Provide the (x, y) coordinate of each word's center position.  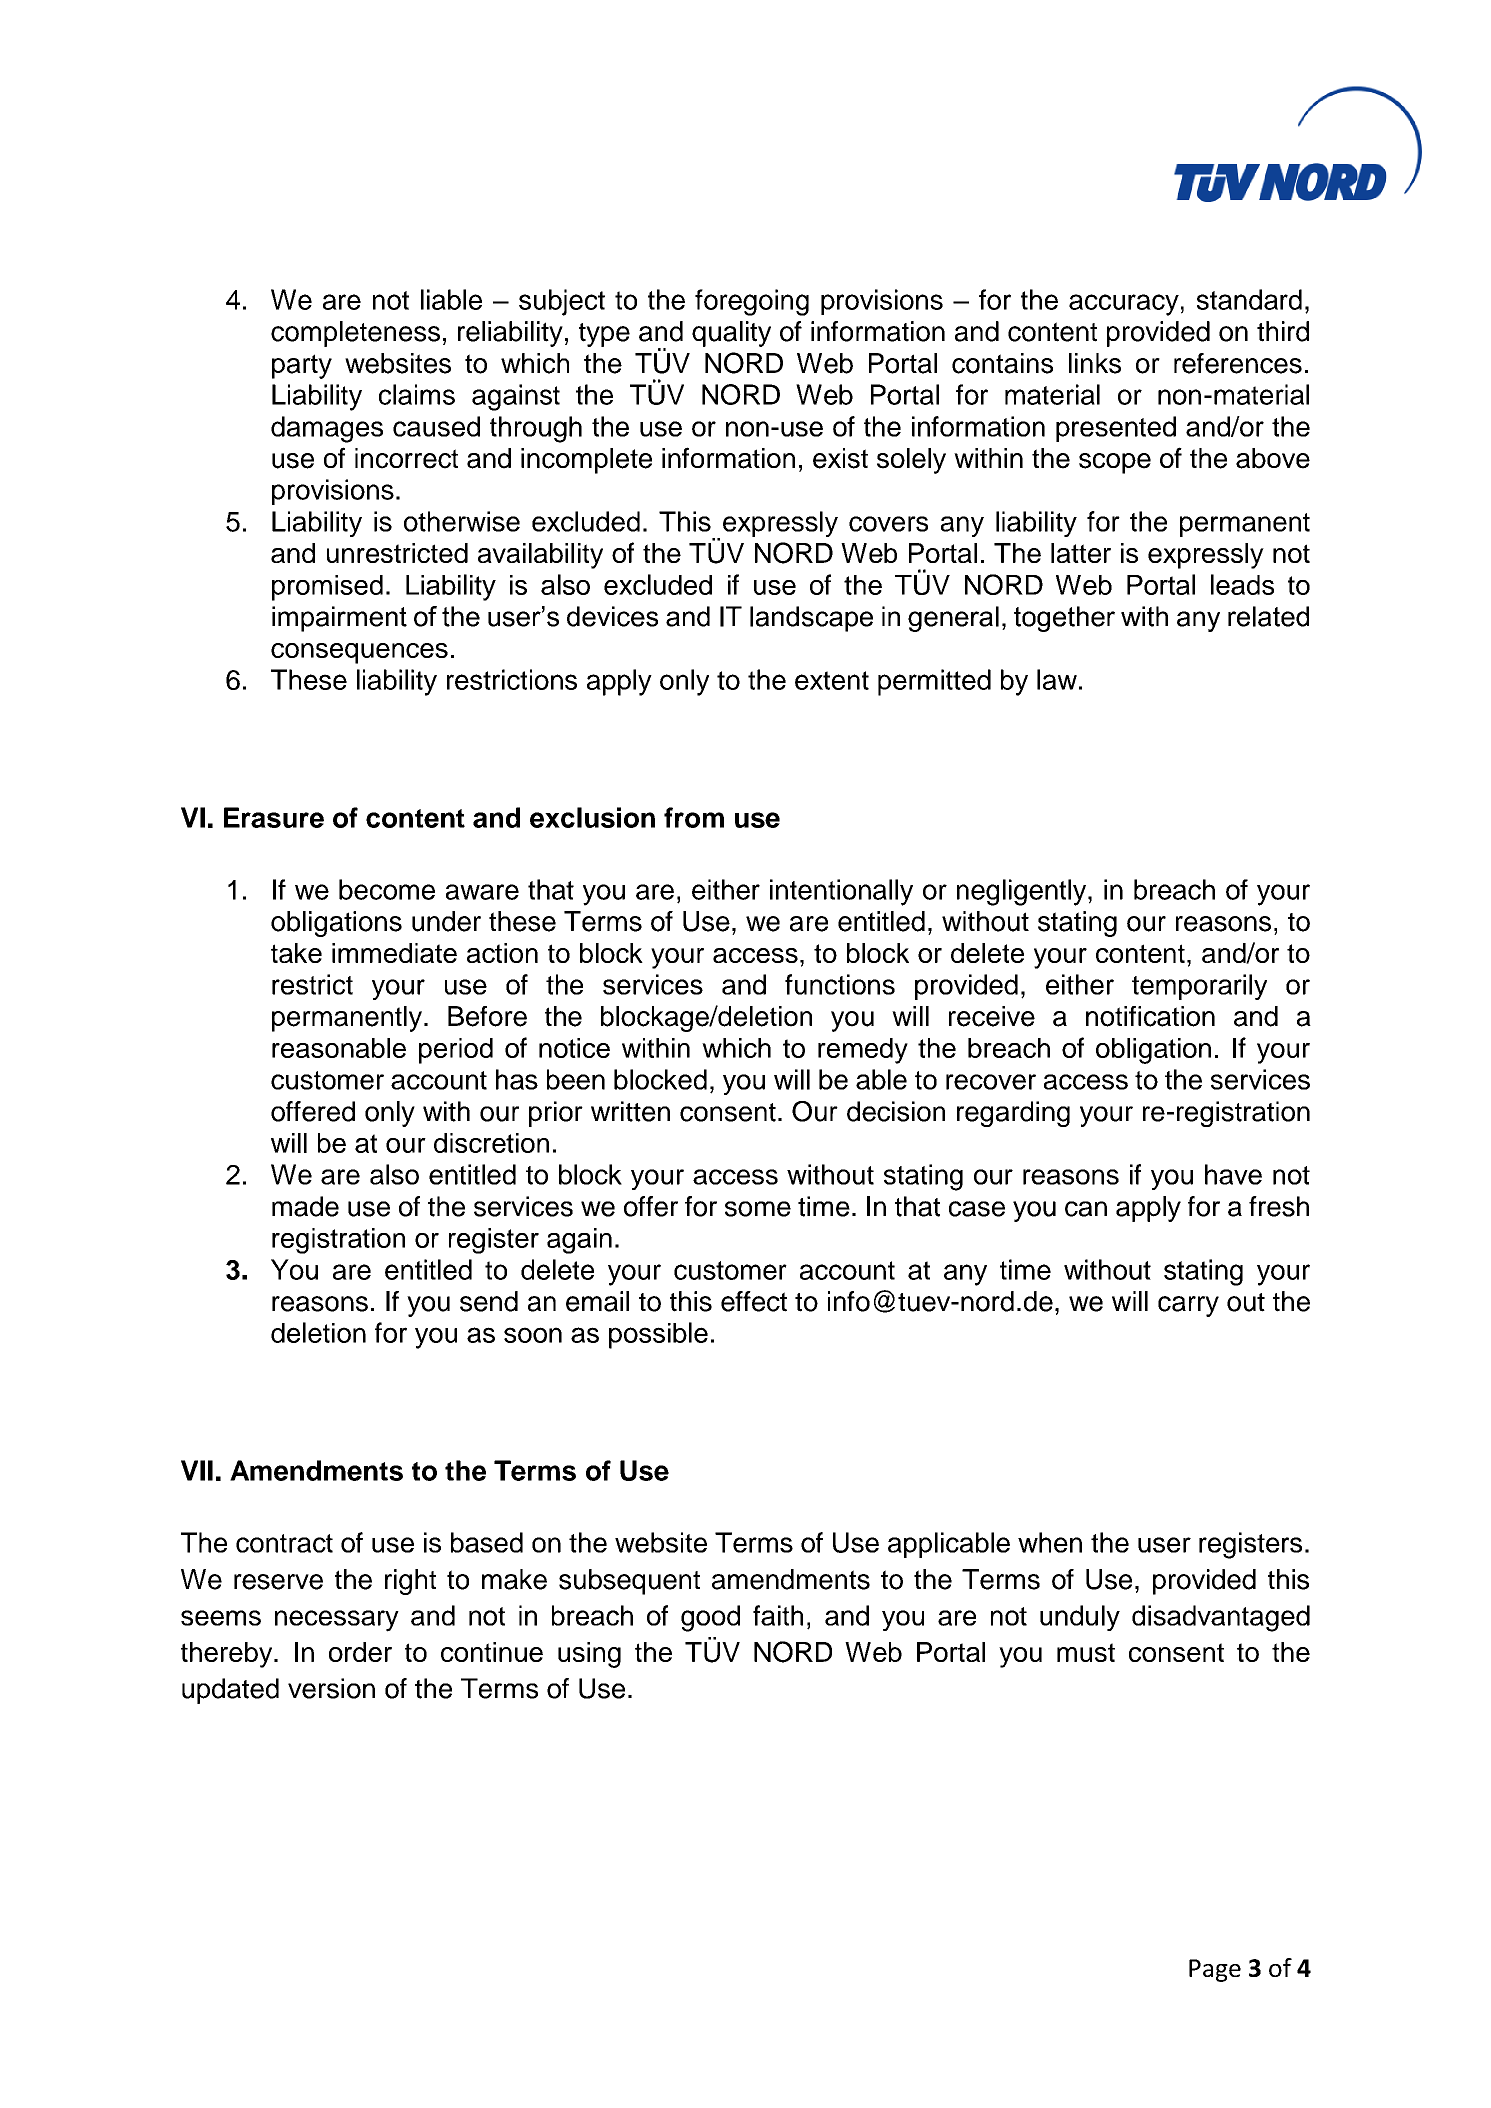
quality (731, 334)
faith (778, 1615)
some (758, 1209)
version (331, 1688)
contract (284, 1543)
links (1095, 363)
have (1233, 1174)
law (1057, 679)
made (305, 1206)
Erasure (274, 817)
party (302, 366)
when (1050, 1542)
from (694, 817)
